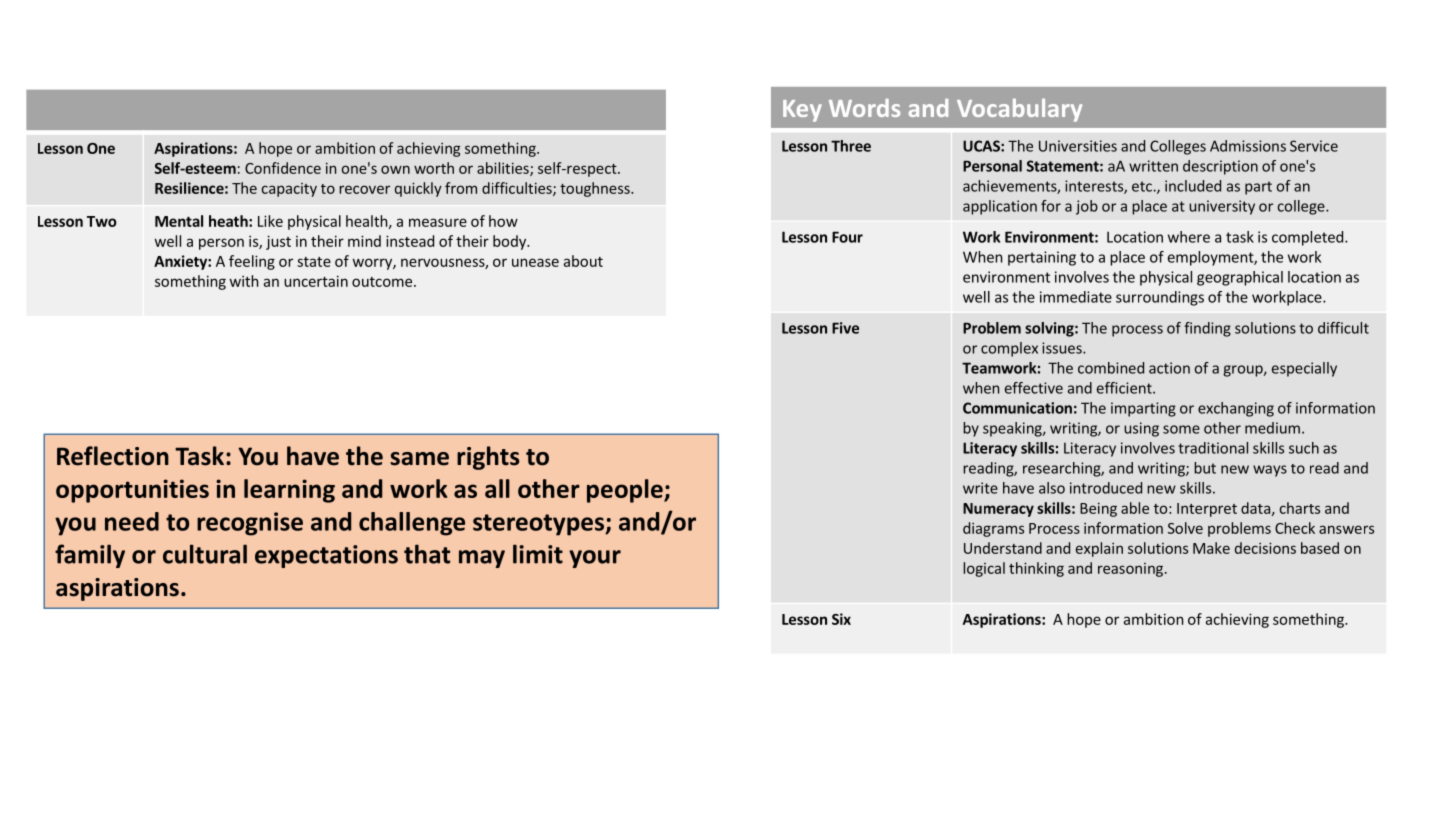  I want to click on Confidence, so click(283, 168).
